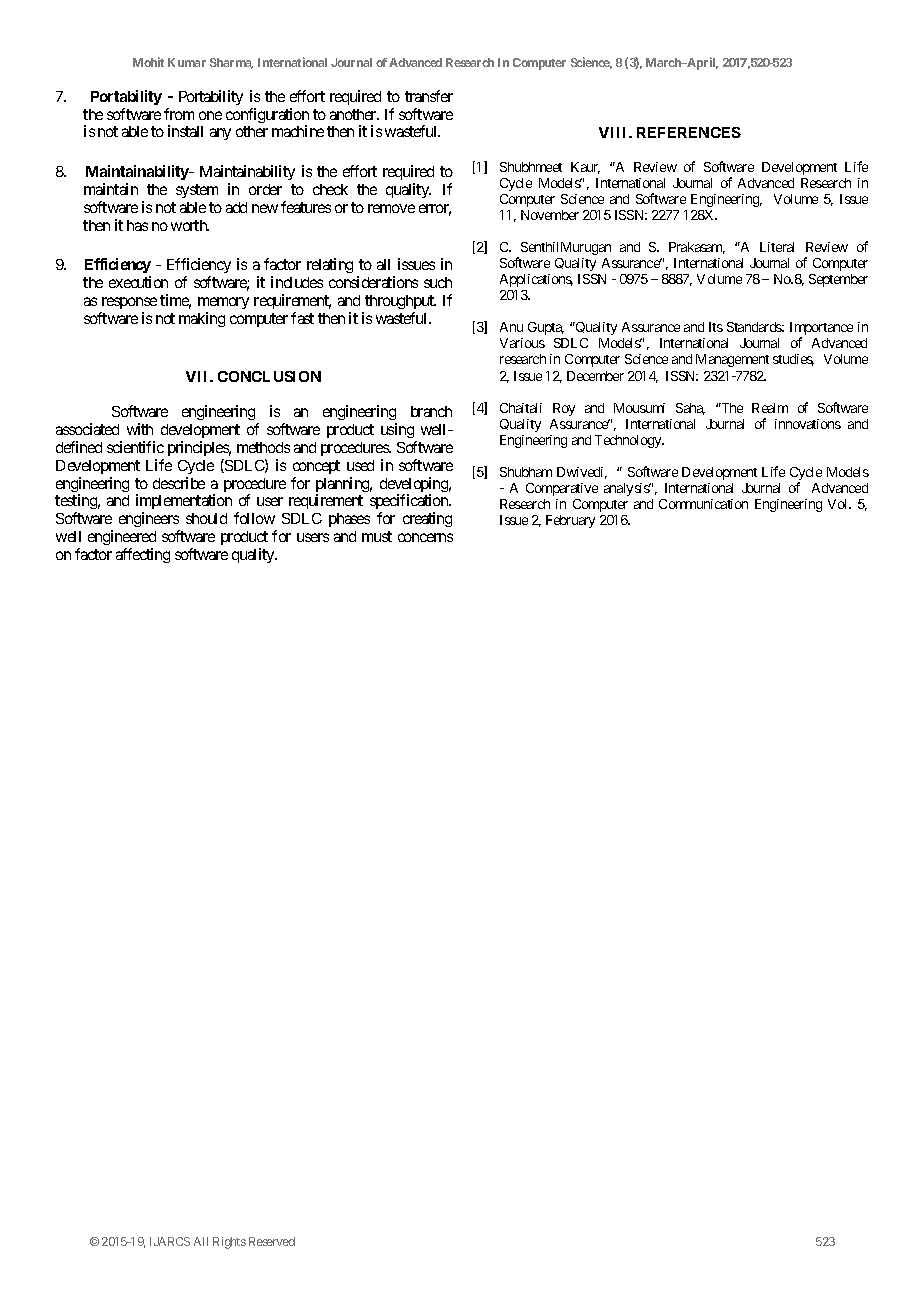  I want to click on Comparative, so click(562, 489).
